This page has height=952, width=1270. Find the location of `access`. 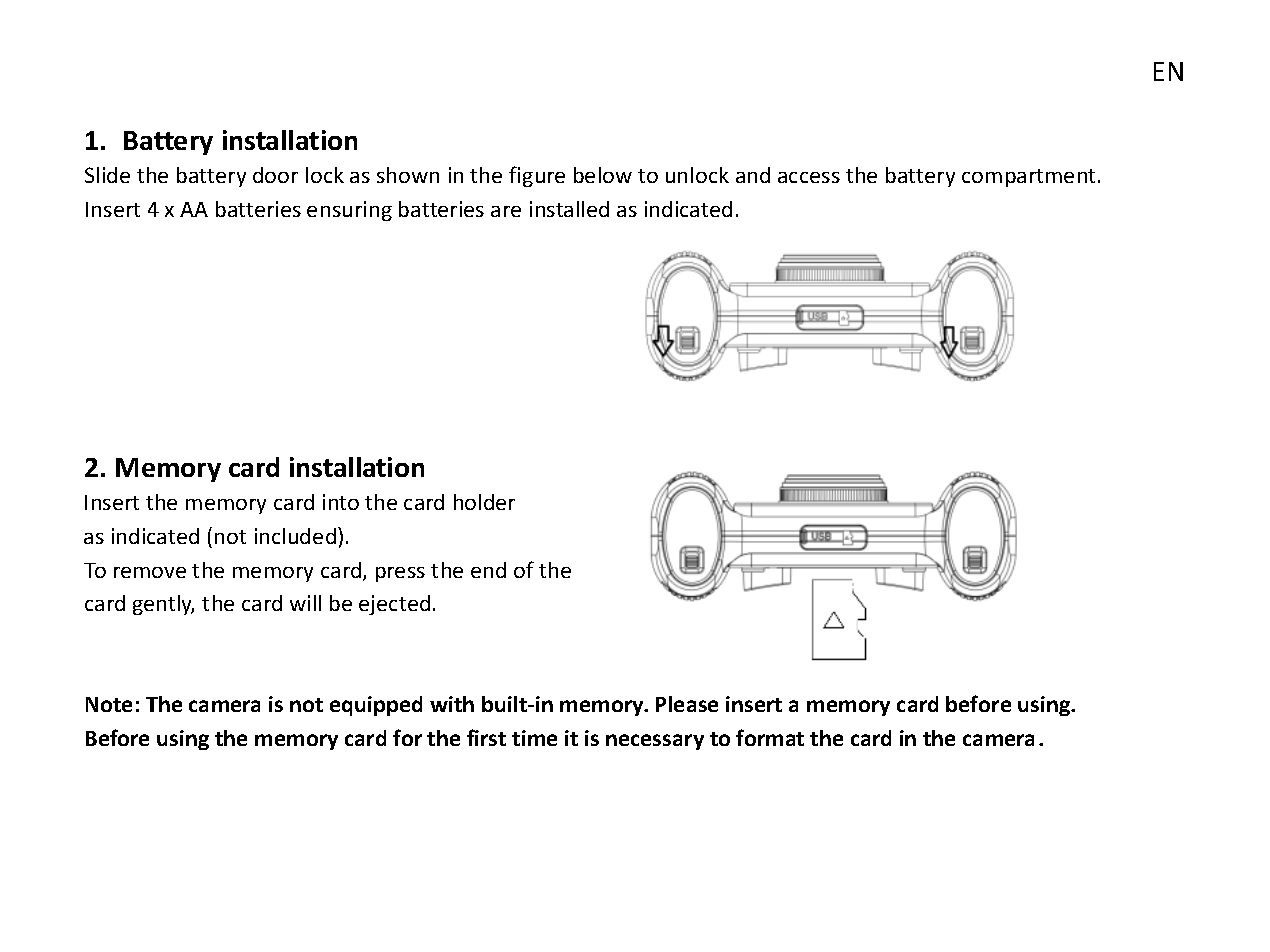

access is located at coordinates (809, 177).
